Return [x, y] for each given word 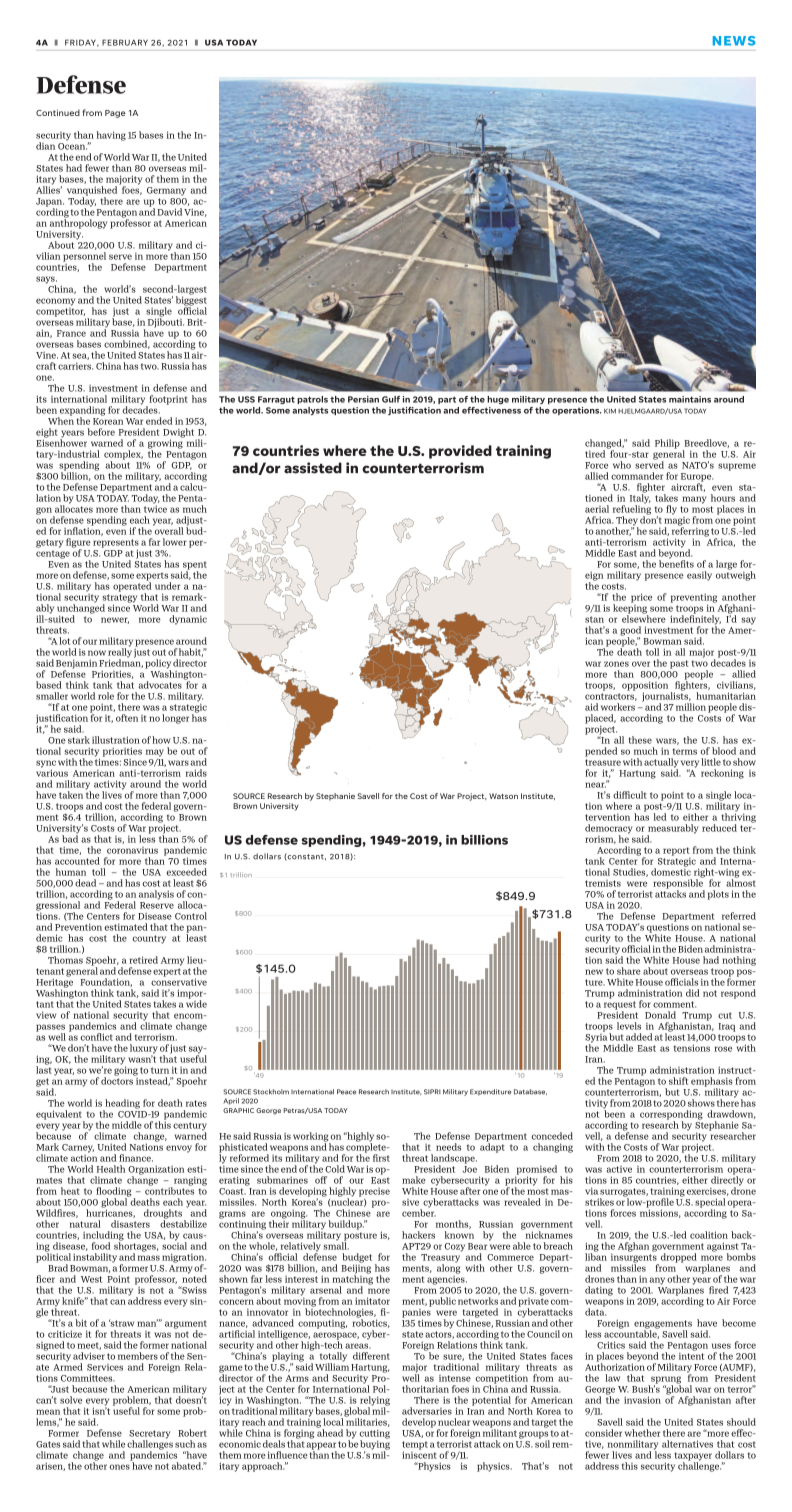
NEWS [734, 41]
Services [105, 1367]
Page [115, 114]
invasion [642, 1400]
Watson [503, 796]
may [155, 754]
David [169, 212]
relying [374, 1402]
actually [661, 764]
